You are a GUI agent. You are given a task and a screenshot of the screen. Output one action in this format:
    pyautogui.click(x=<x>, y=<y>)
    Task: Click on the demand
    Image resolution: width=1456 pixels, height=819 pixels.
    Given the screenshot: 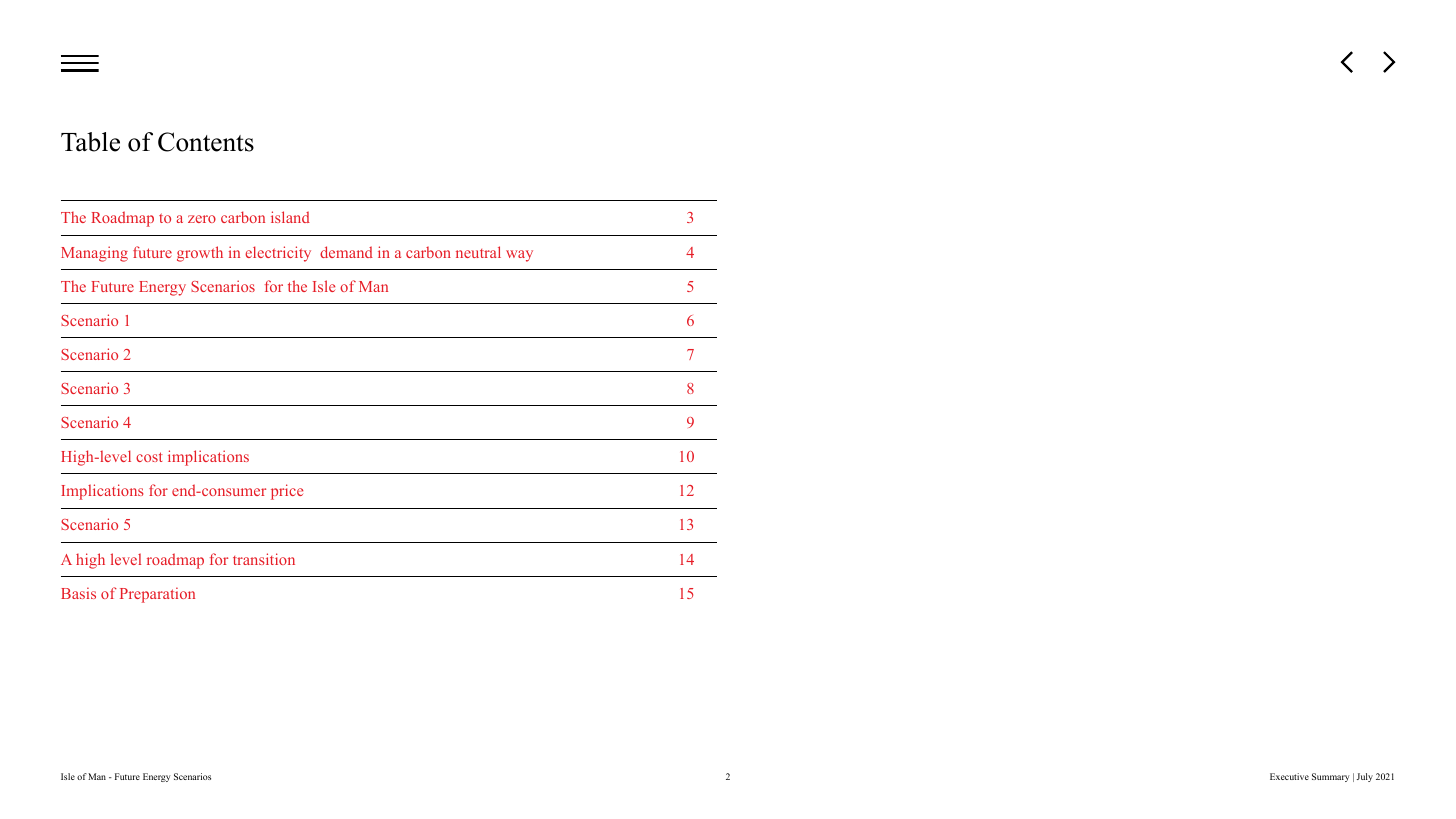 What is the action you would take?
    pyautogui.click(x=346, y=252)
